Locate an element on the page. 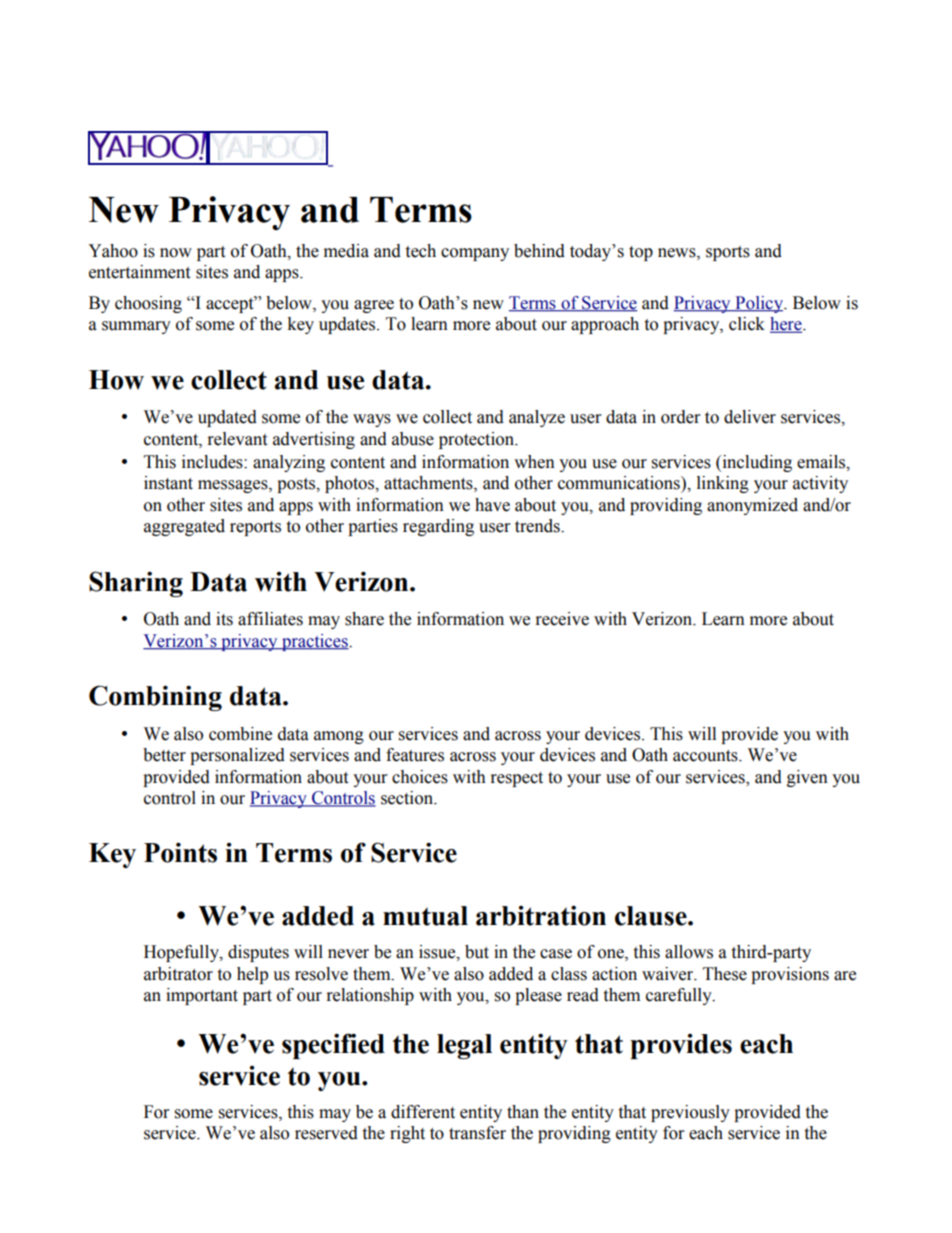 This page has width=952, height=1233. company is located at coordinates (475, 254).
